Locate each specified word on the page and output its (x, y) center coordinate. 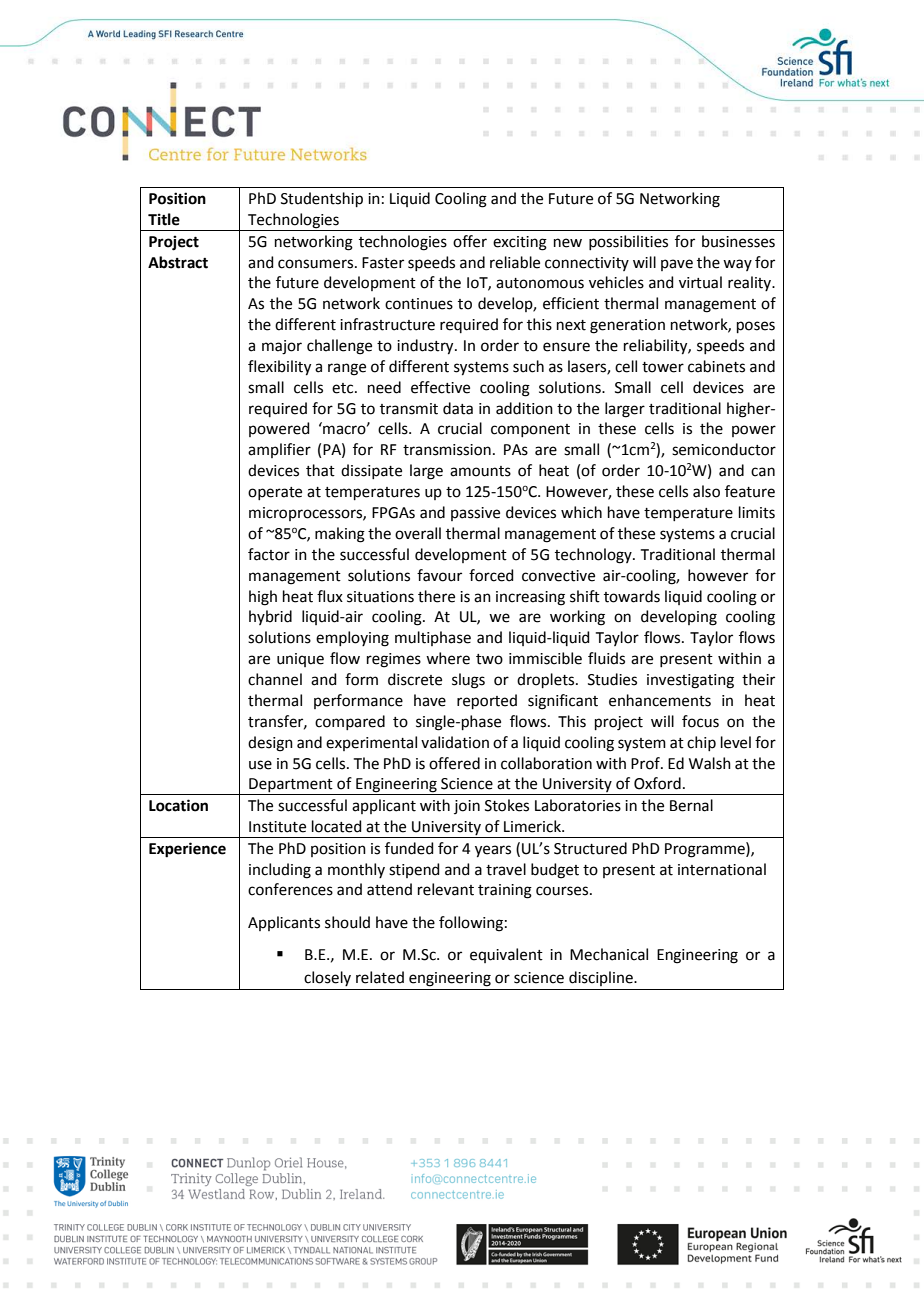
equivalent (506, 955)
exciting (520, 243)
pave (677, 265)
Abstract (178, 262)
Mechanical (609, 954)
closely (327, 978)
